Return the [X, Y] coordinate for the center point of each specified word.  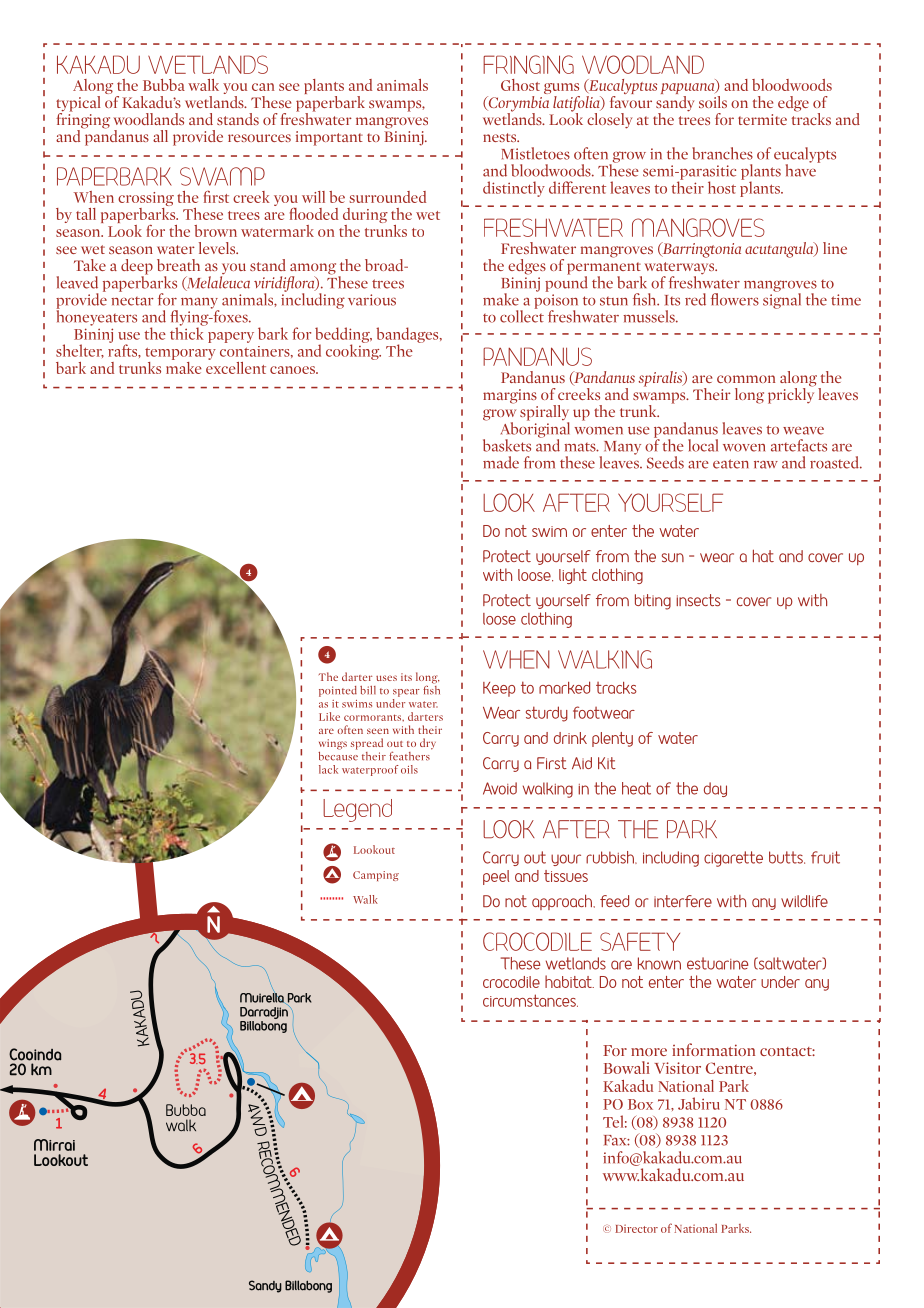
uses [386, 678]
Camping [376, 876]
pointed [338, 691]
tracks [811, 117]
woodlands [149, 119]
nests [501, 137]
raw [766, 465]
